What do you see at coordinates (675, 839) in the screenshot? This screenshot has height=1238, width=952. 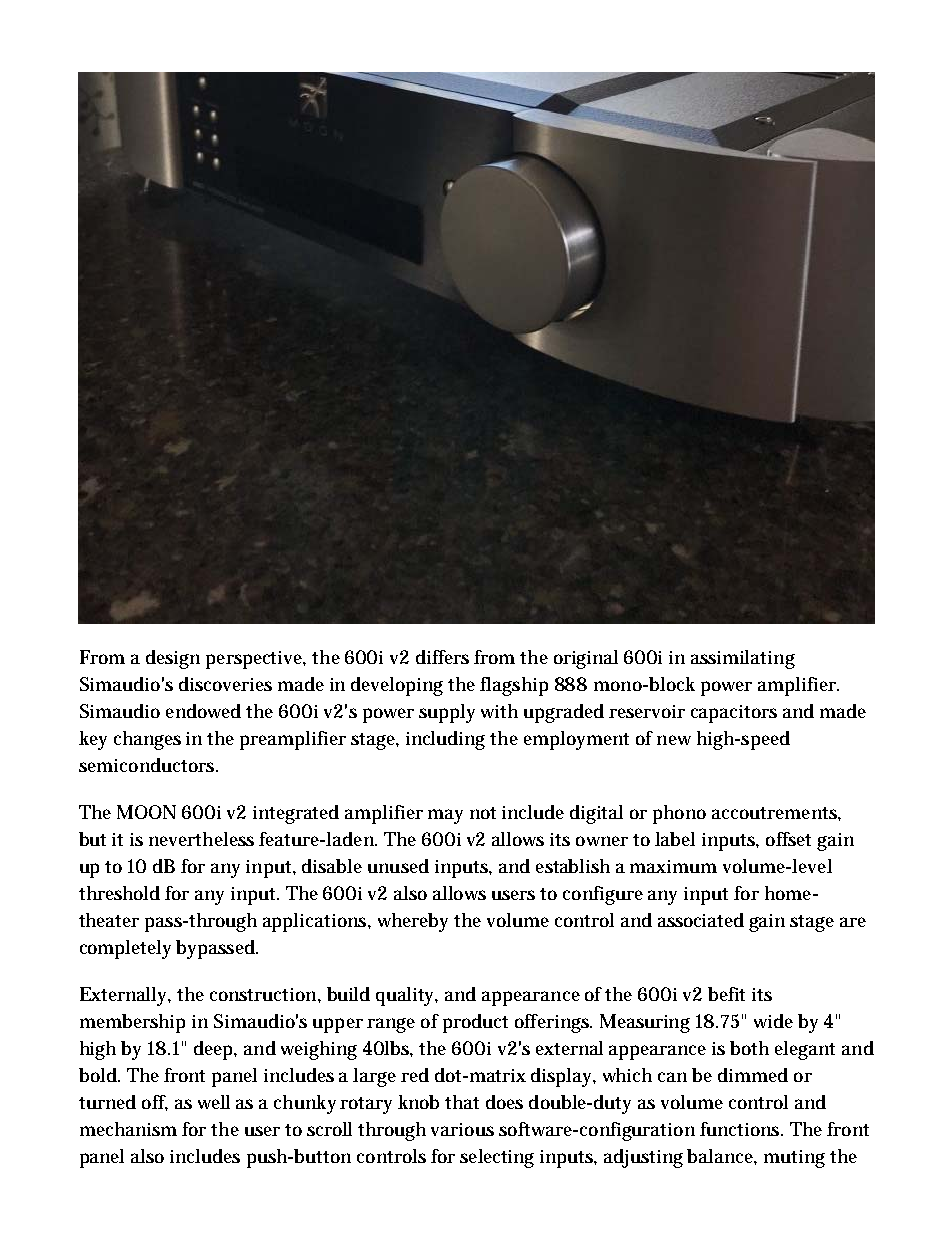 I see `label` at bounding box center [675, 839].
